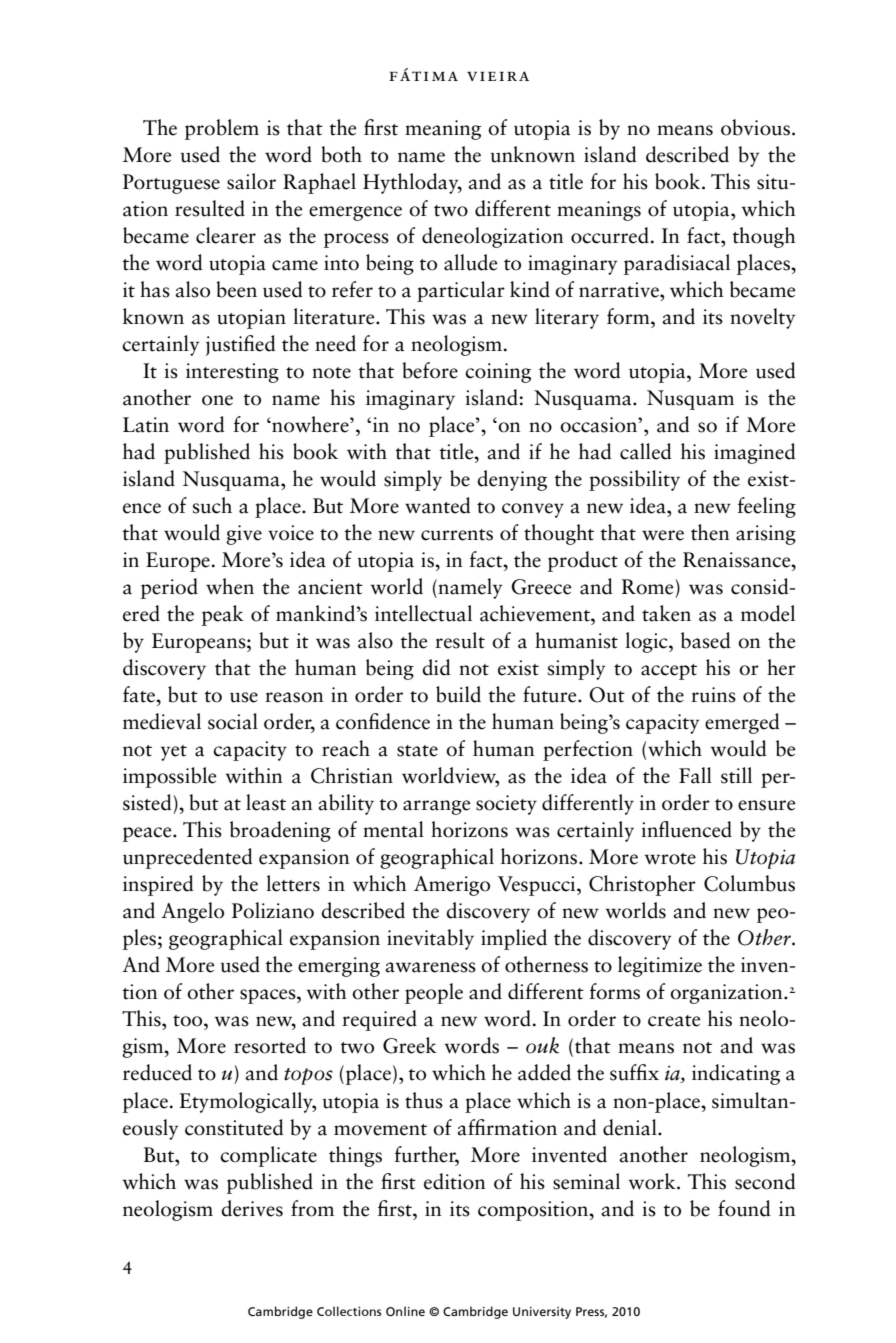  What do you see at coordinates (252, 1208) in the screenshot?
I see `derives` at bounding box center [252, 1208].
